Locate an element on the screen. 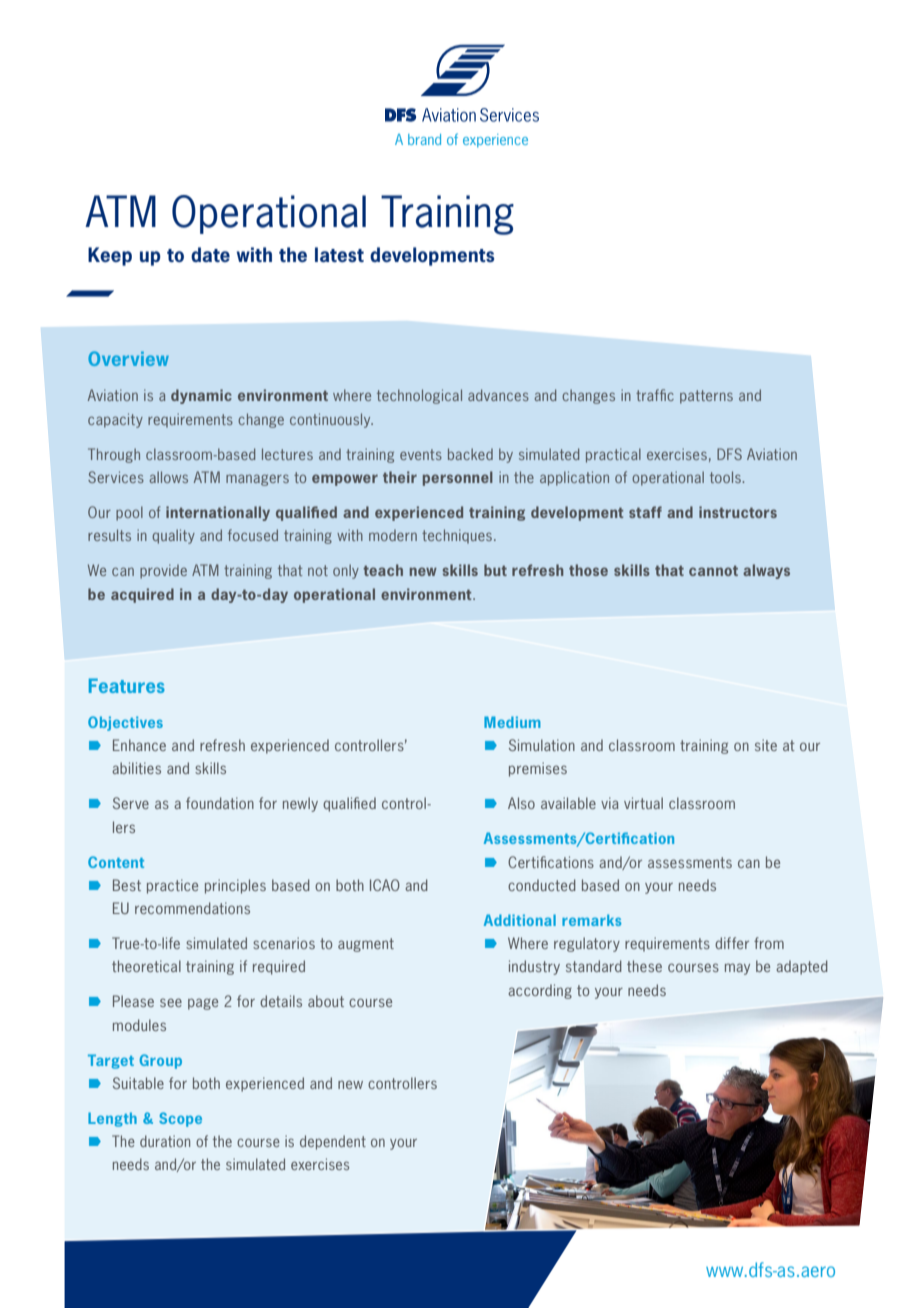 This screenshot has width=924, height=1308. traffic is located at coordinates (655, 395).
